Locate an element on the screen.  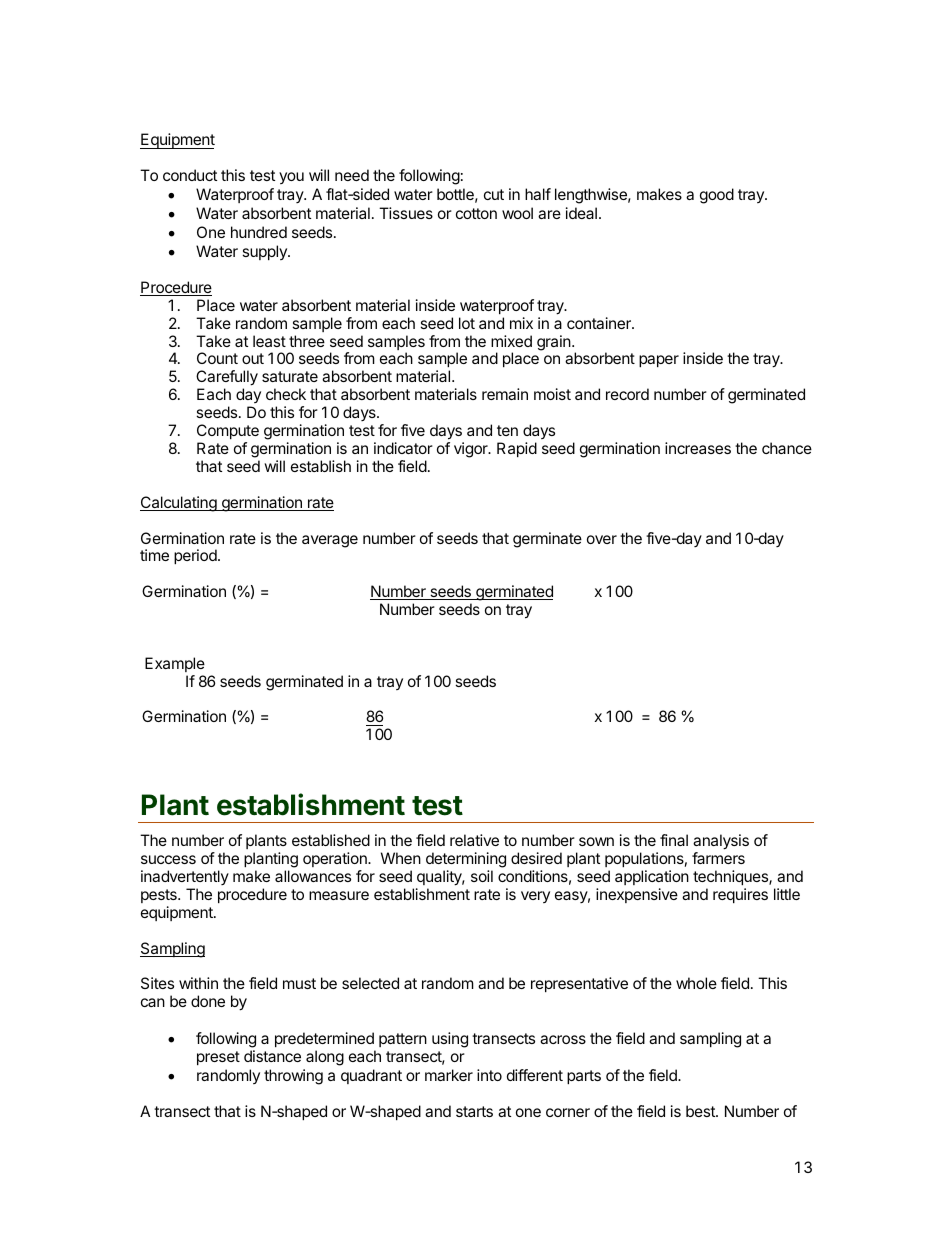
cotton is located at coordinates (476, 213).
